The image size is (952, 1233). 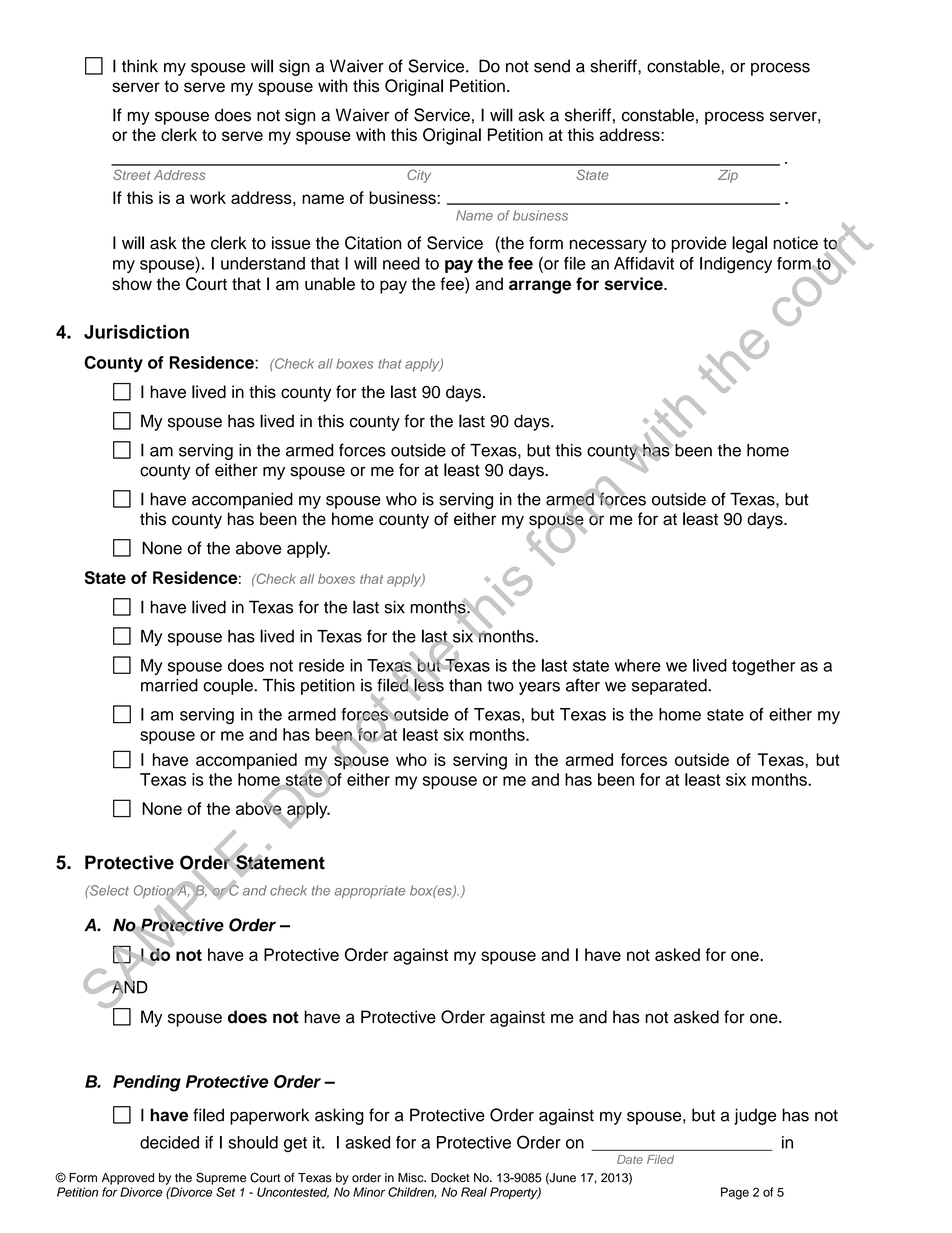 What do you see at coordinates (229, 686) in the page?
I see `couple` at bounding box center [229, 686].
